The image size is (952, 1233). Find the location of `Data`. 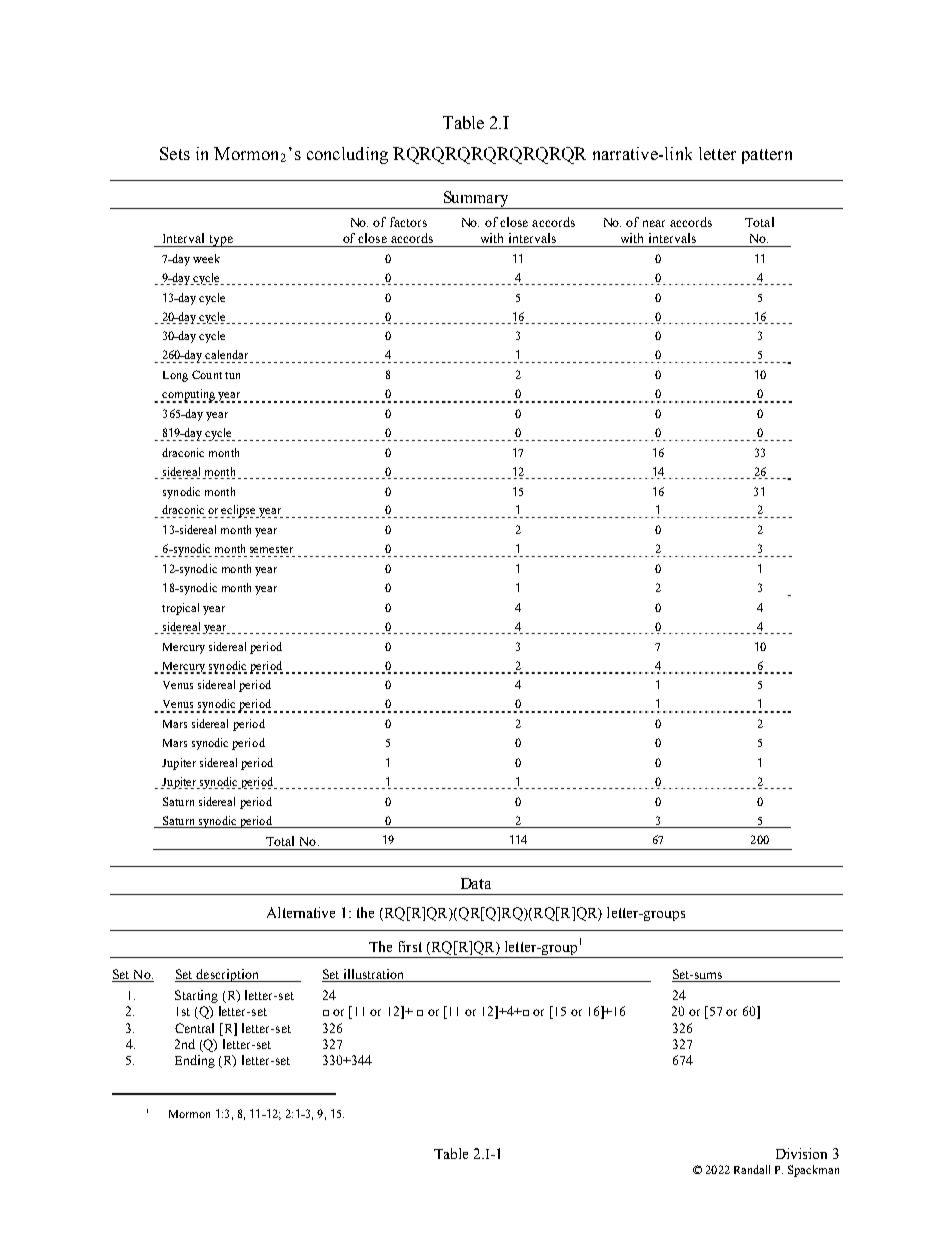

Data is located at coordinates (476, 883).
